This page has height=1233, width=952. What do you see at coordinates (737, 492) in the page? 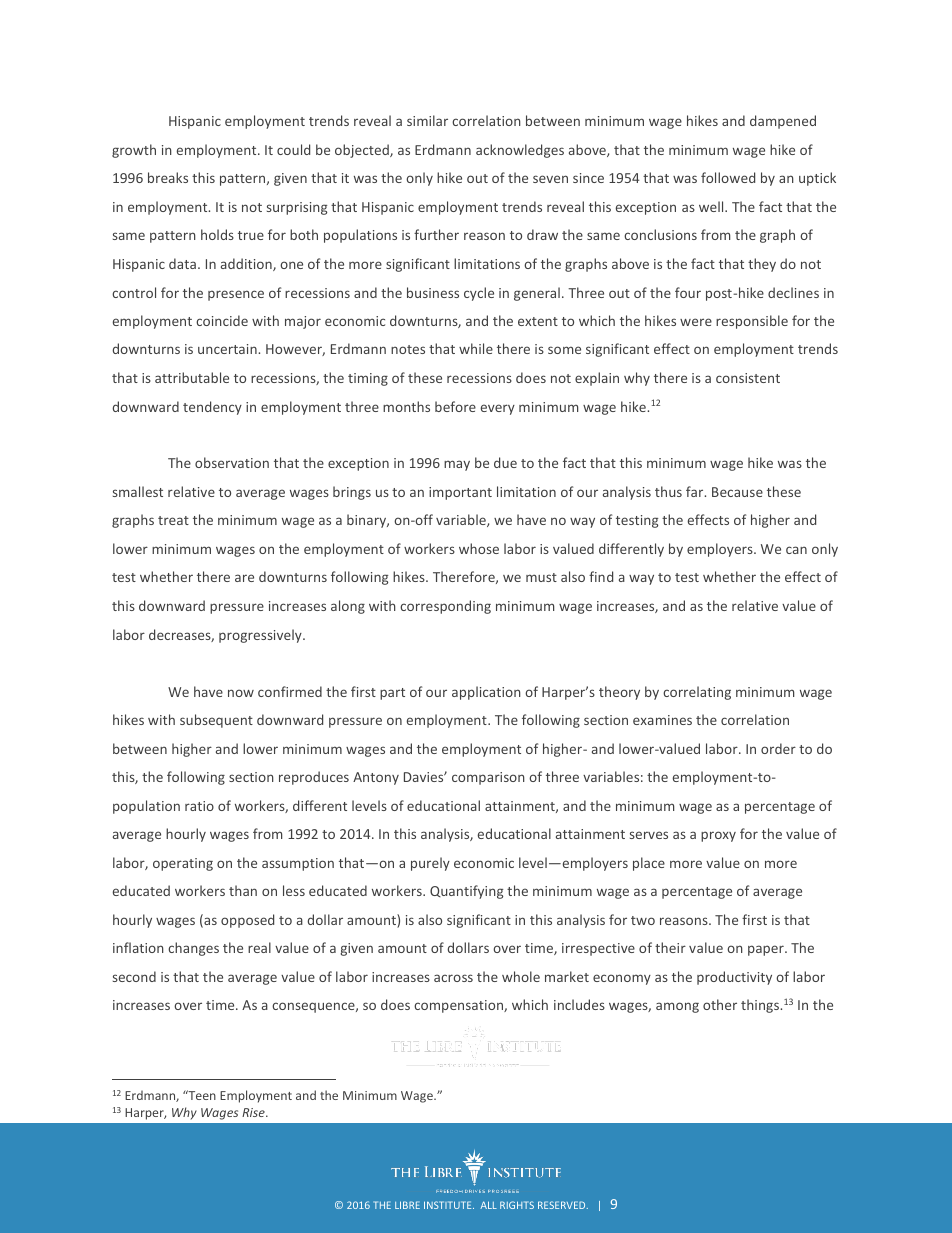
I see `Because` at bounding box center [737, 492].
